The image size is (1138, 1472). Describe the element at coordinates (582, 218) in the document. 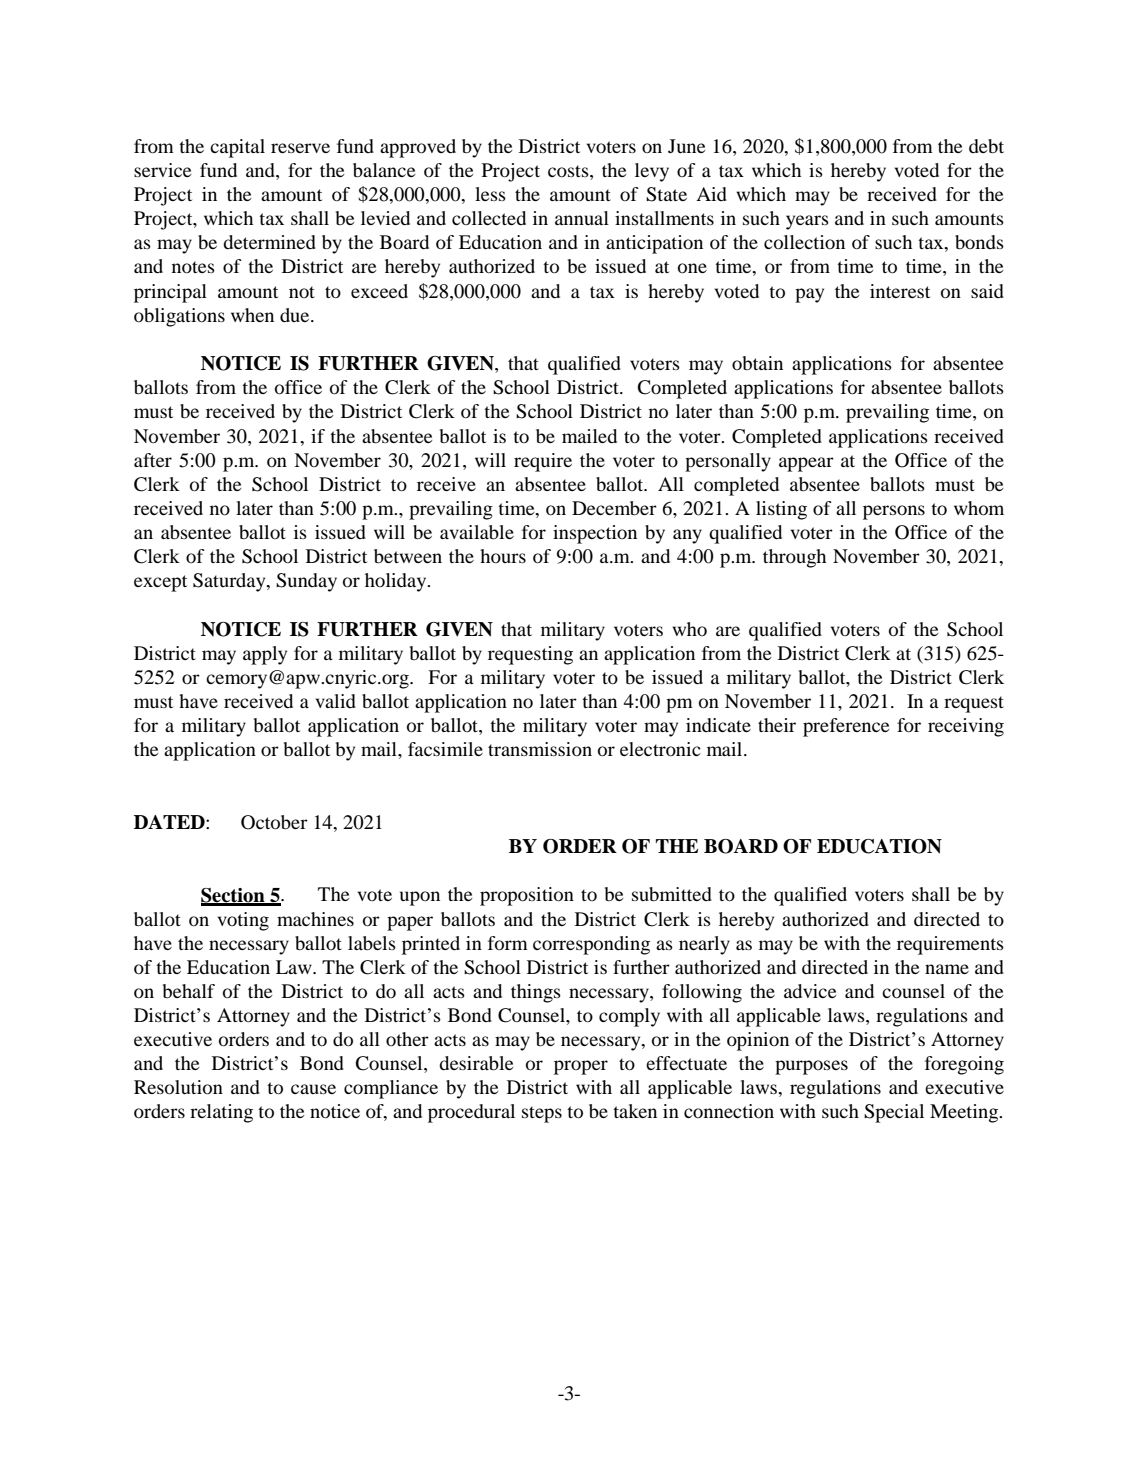

I see `annual` at that location.
